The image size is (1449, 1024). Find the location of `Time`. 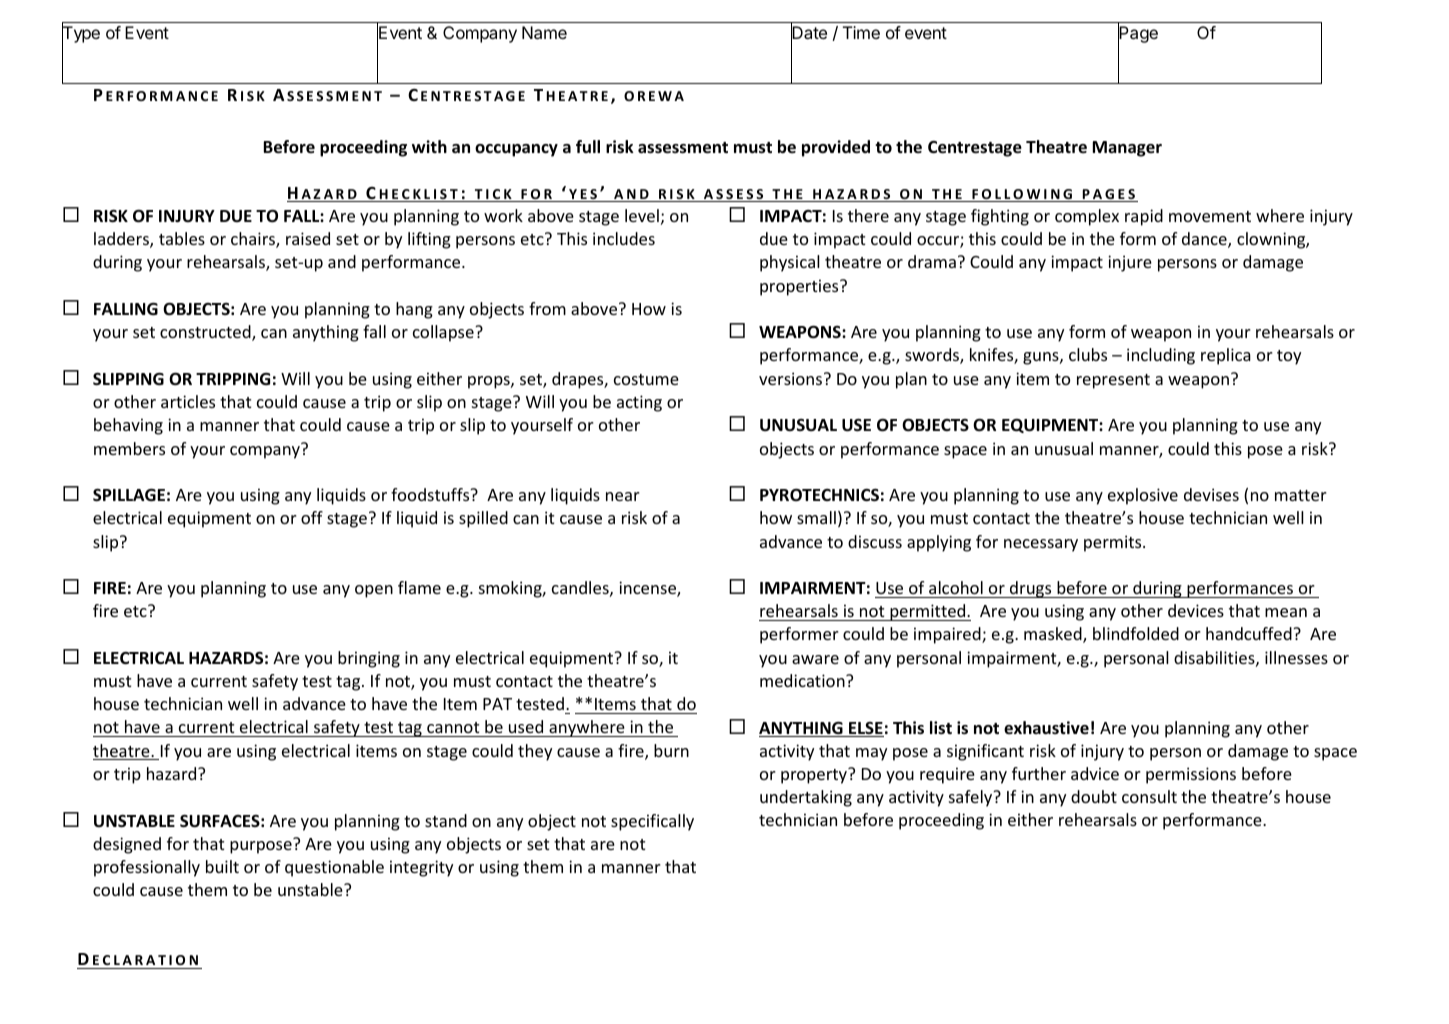

Time is located at coordinates (861, 32).
